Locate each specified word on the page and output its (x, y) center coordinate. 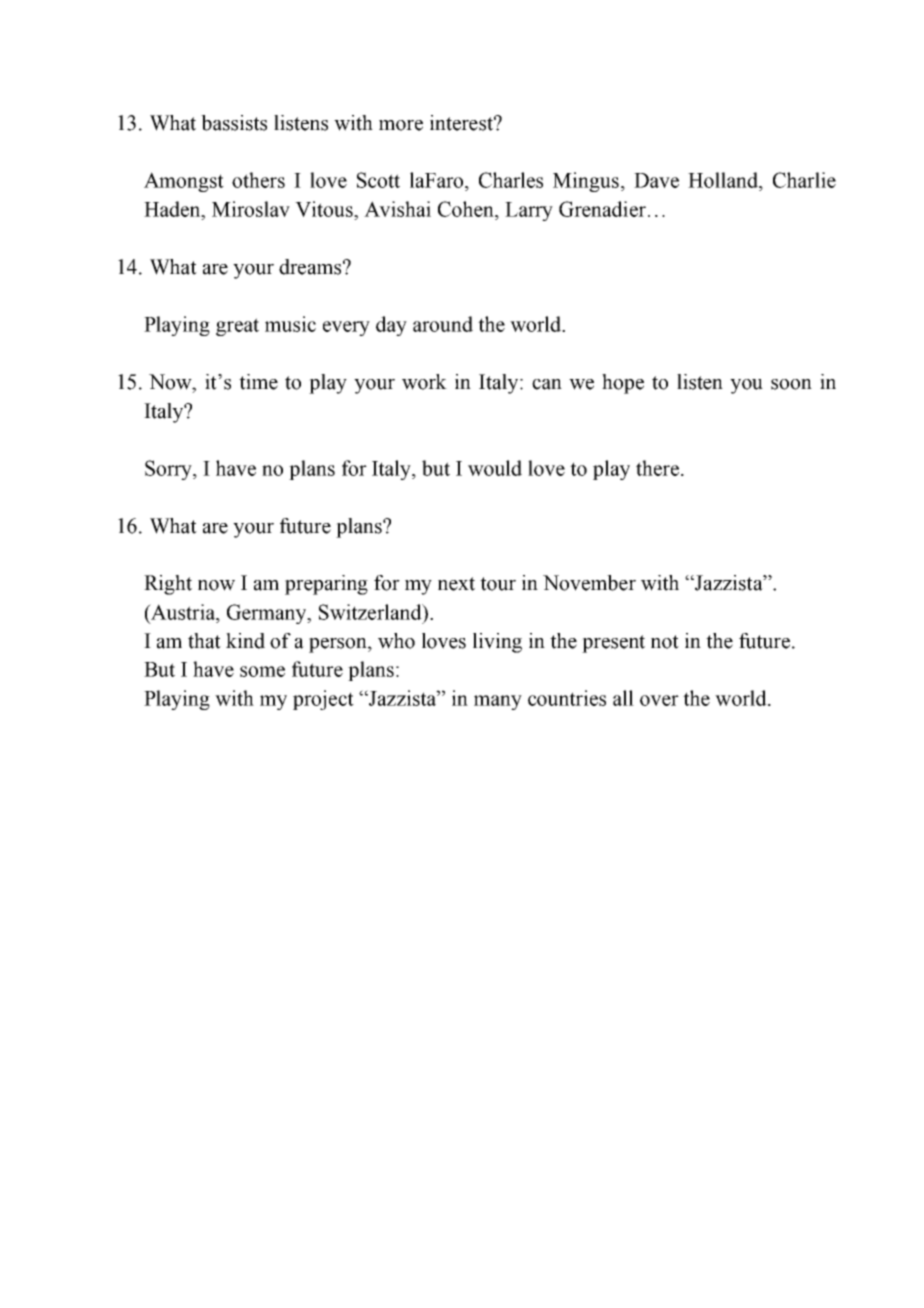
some (262, 671)
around (443, 324)
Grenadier (602, 209)
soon (791, 384)
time (258, 382)
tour (498, 584)
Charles (511, 180)
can (547, 384)
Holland (724, 180)
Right (168, 585)
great (237, 327)
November (589, 583)
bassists (234, 123)
